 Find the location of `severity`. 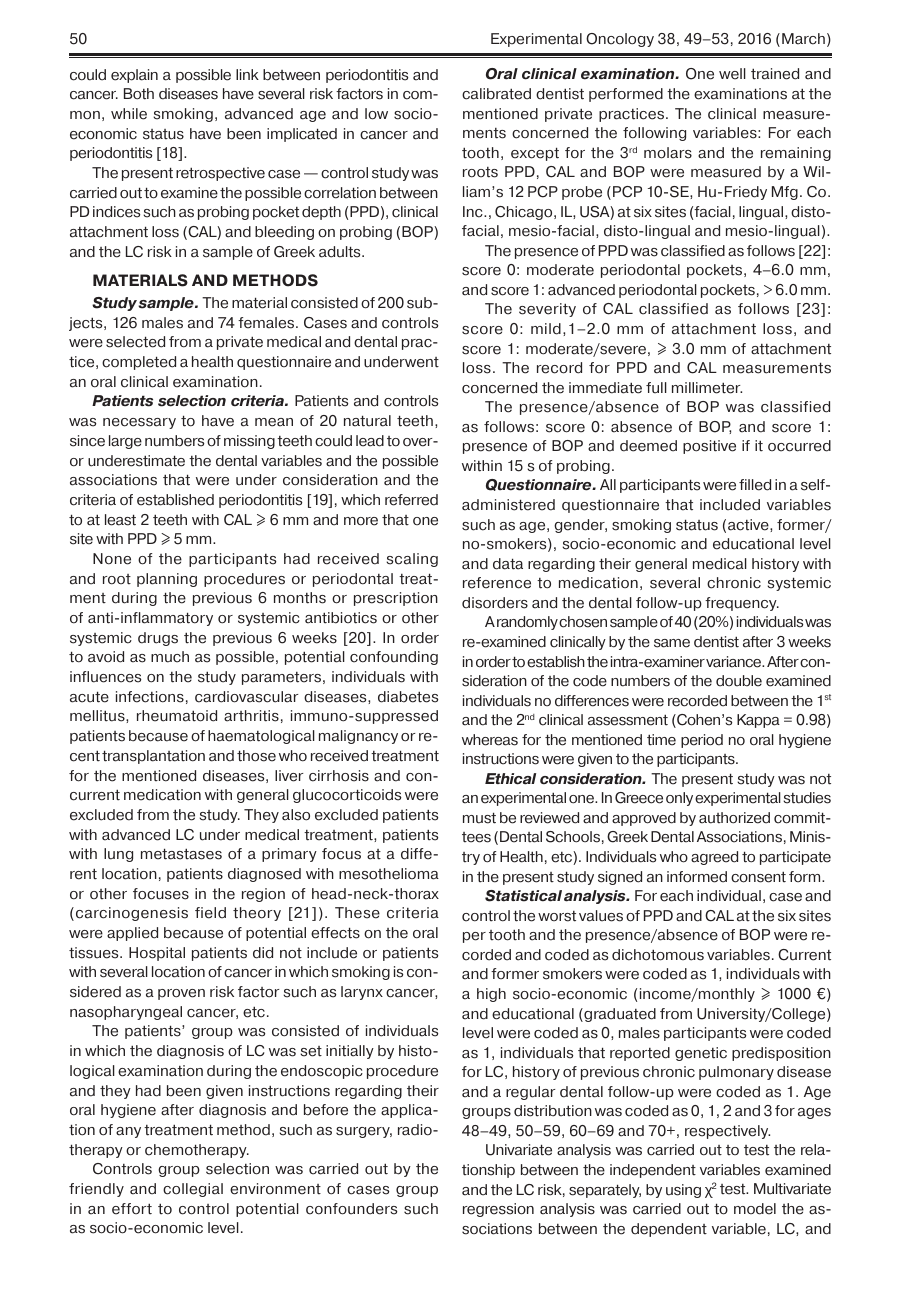

severity is located at coordinates (547, 310).
